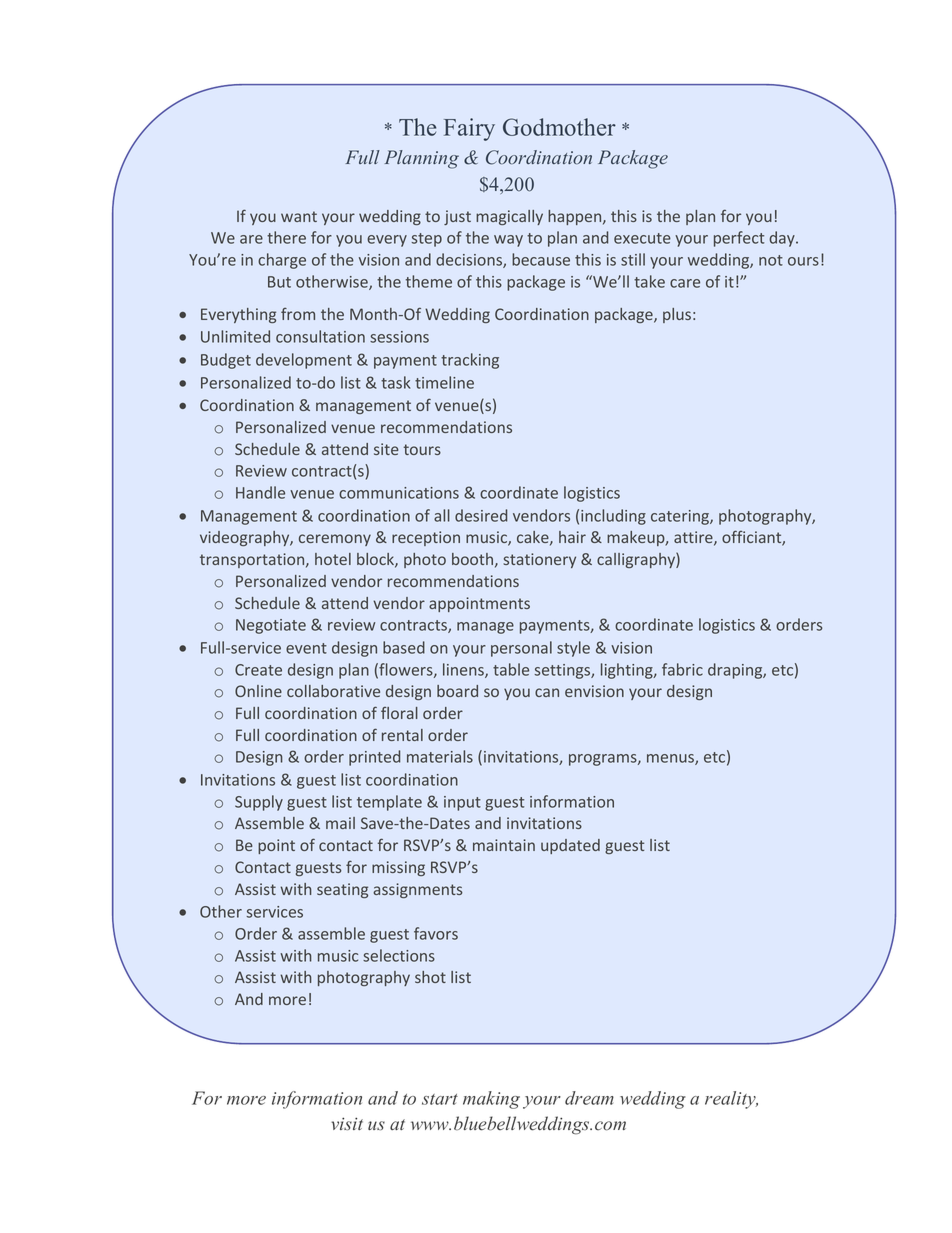  I want to click on fabric, so click(682, 669).
